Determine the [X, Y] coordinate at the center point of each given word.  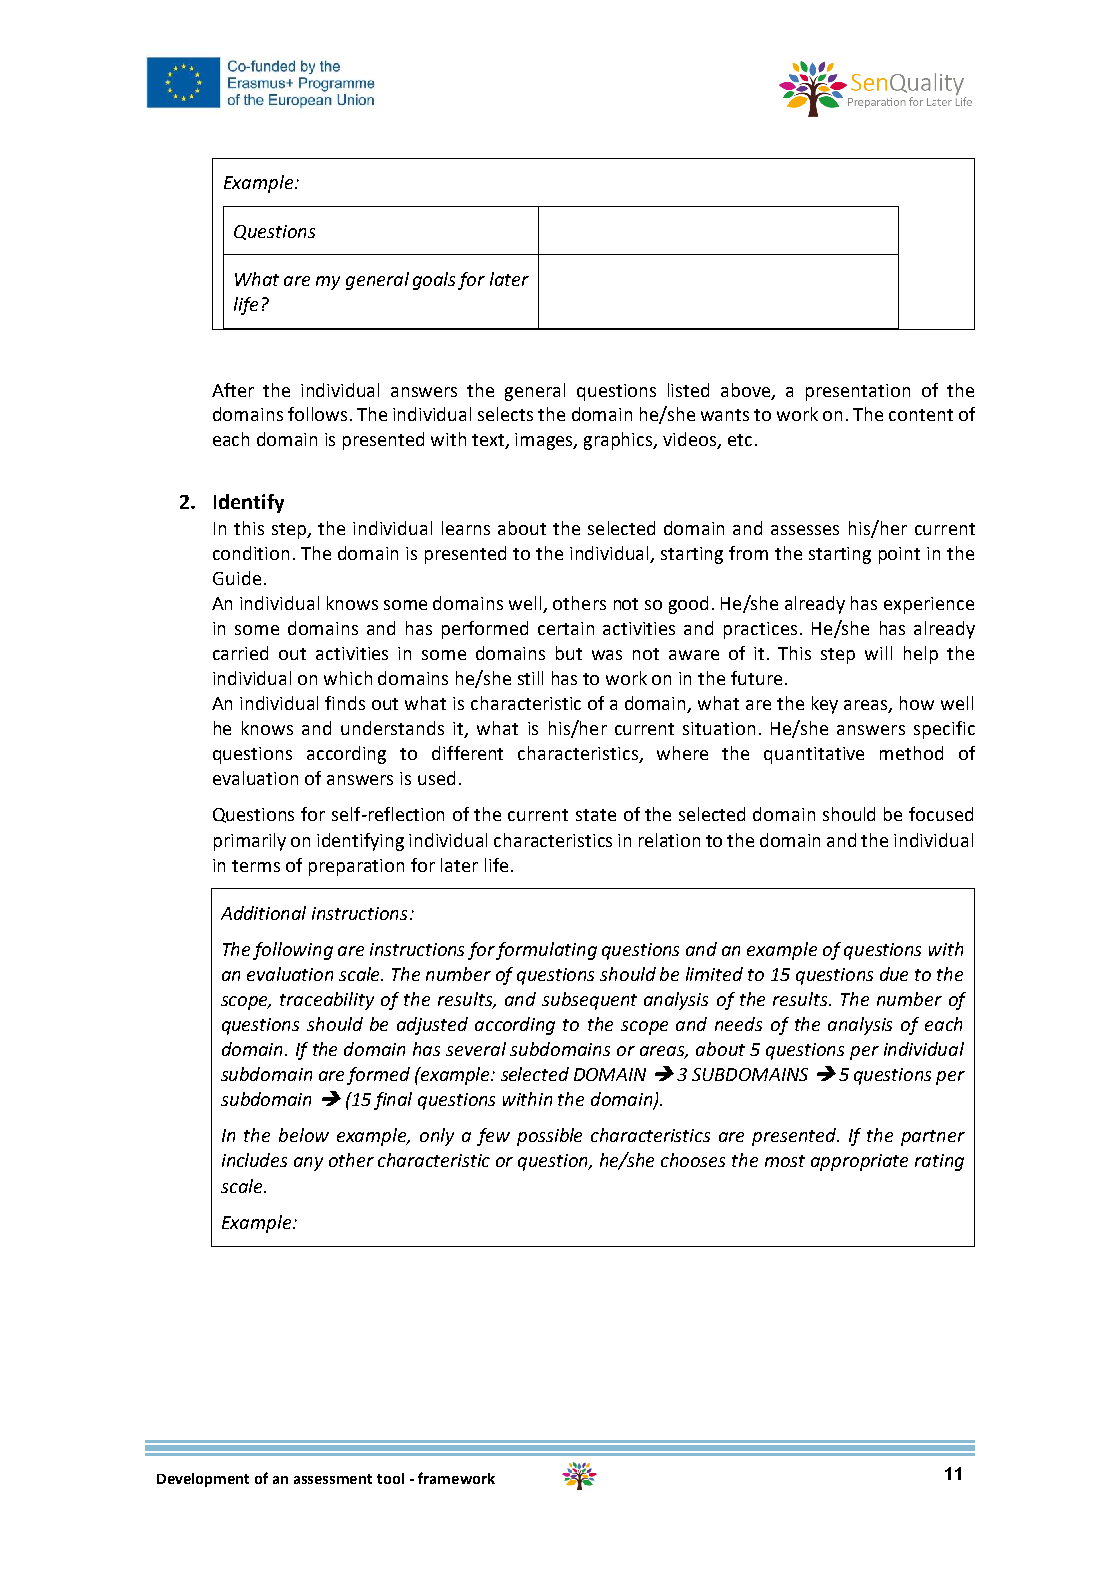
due [894, 974]
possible [549, 1137]
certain [566, 628]
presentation [858, 392]
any [308, 1164]
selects [505, 414]
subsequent [589, 1001]
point [899, 555]
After [233, 390]
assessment [333, 1479]
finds [345, 703]
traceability [327, 1001]
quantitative [814, 755]
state [596, 815]
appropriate [859, 1162]
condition [251, 553]
